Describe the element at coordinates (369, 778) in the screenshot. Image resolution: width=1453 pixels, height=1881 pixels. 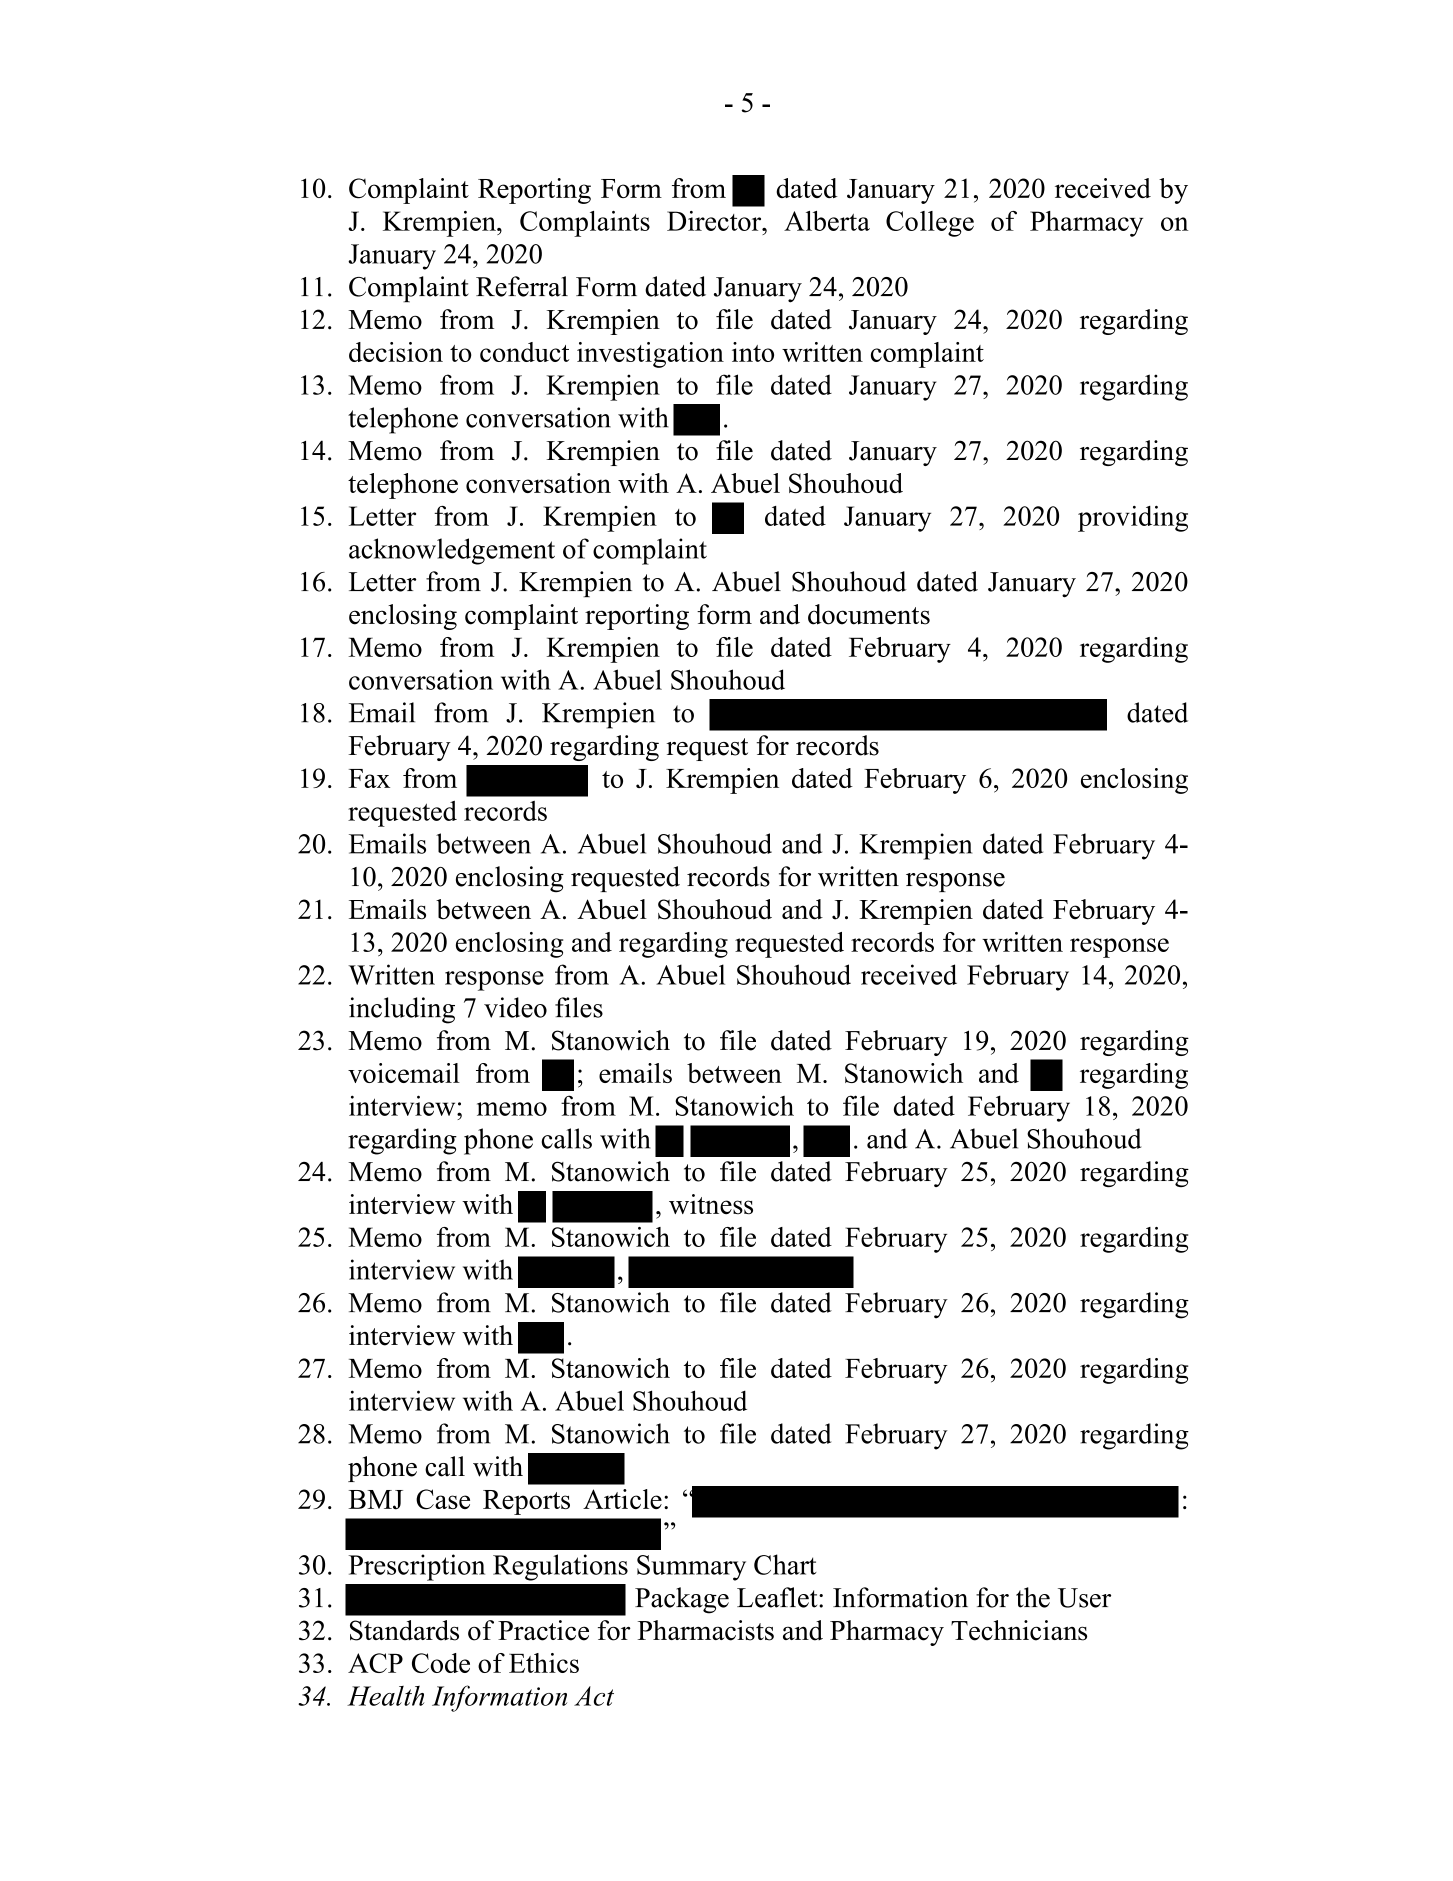
I see `Fax` at that location.
